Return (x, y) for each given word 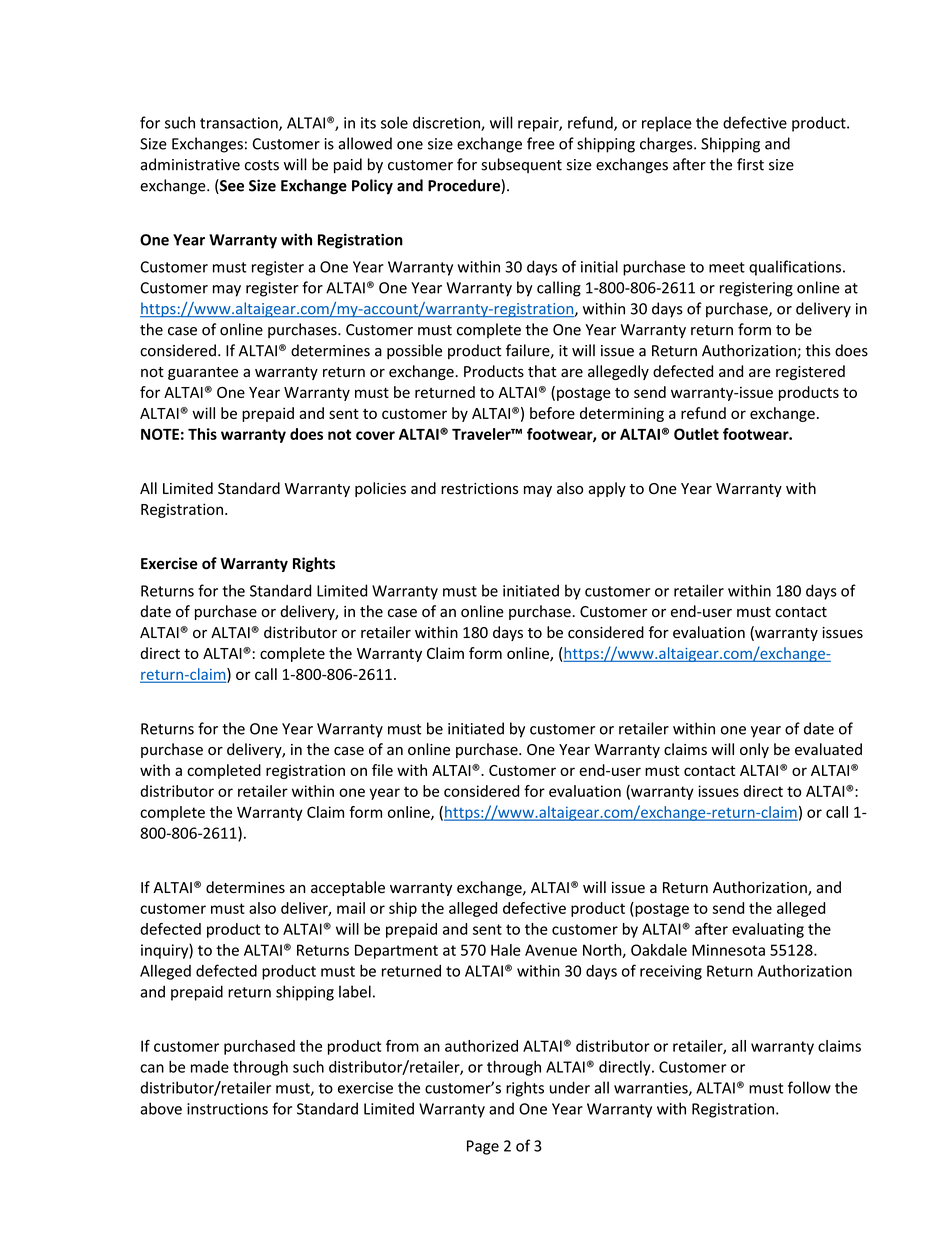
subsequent (521, 165)
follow (809, 1087)
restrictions (479, 489)
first (750, 164)
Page (483, 1147)
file (382, 770)
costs (262, 165)
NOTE (160, 434)
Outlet (696, 434)
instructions (227, 1109)
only (754, 750)
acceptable (348, 888)
